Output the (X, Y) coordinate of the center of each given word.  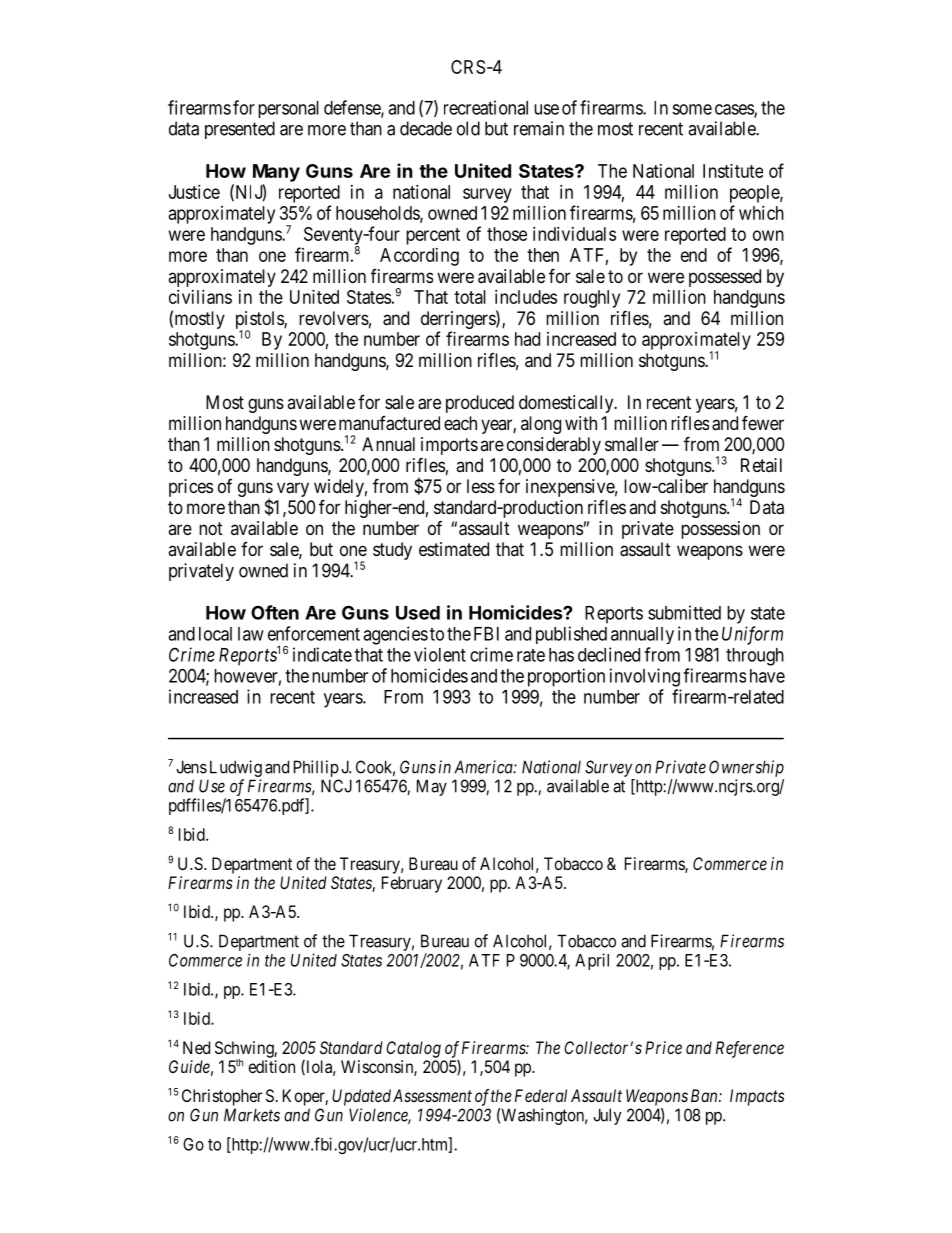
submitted (684, 612)
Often (275, 612)
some (692, 109)
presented (240, 130)
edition (272, 1066)
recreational (486, 107)
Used (418, 613)
